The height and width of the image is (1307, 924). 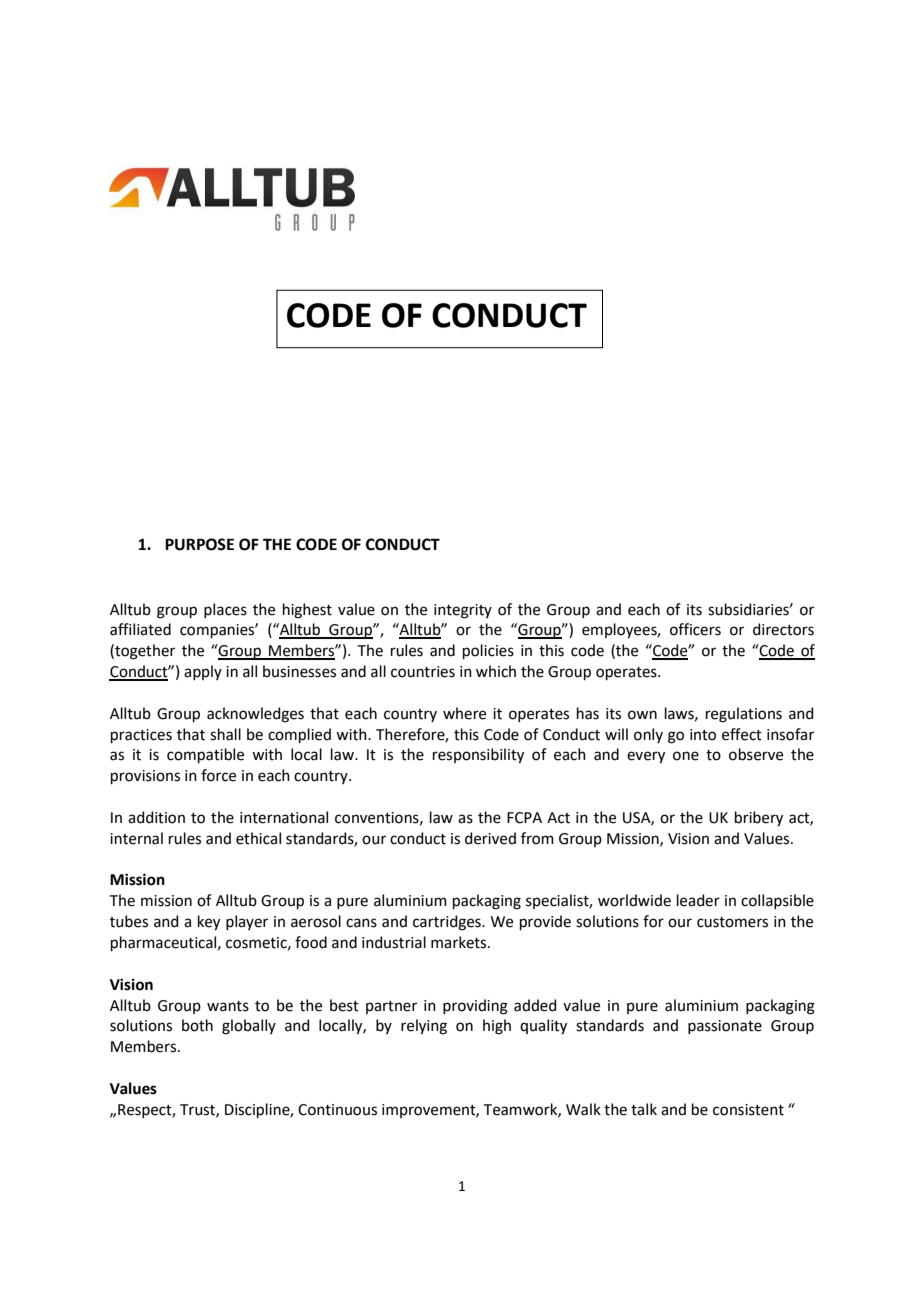 What do you see at coordinates (732, 922) in the image?
I see `customers` at bounding box center [732, 922].
